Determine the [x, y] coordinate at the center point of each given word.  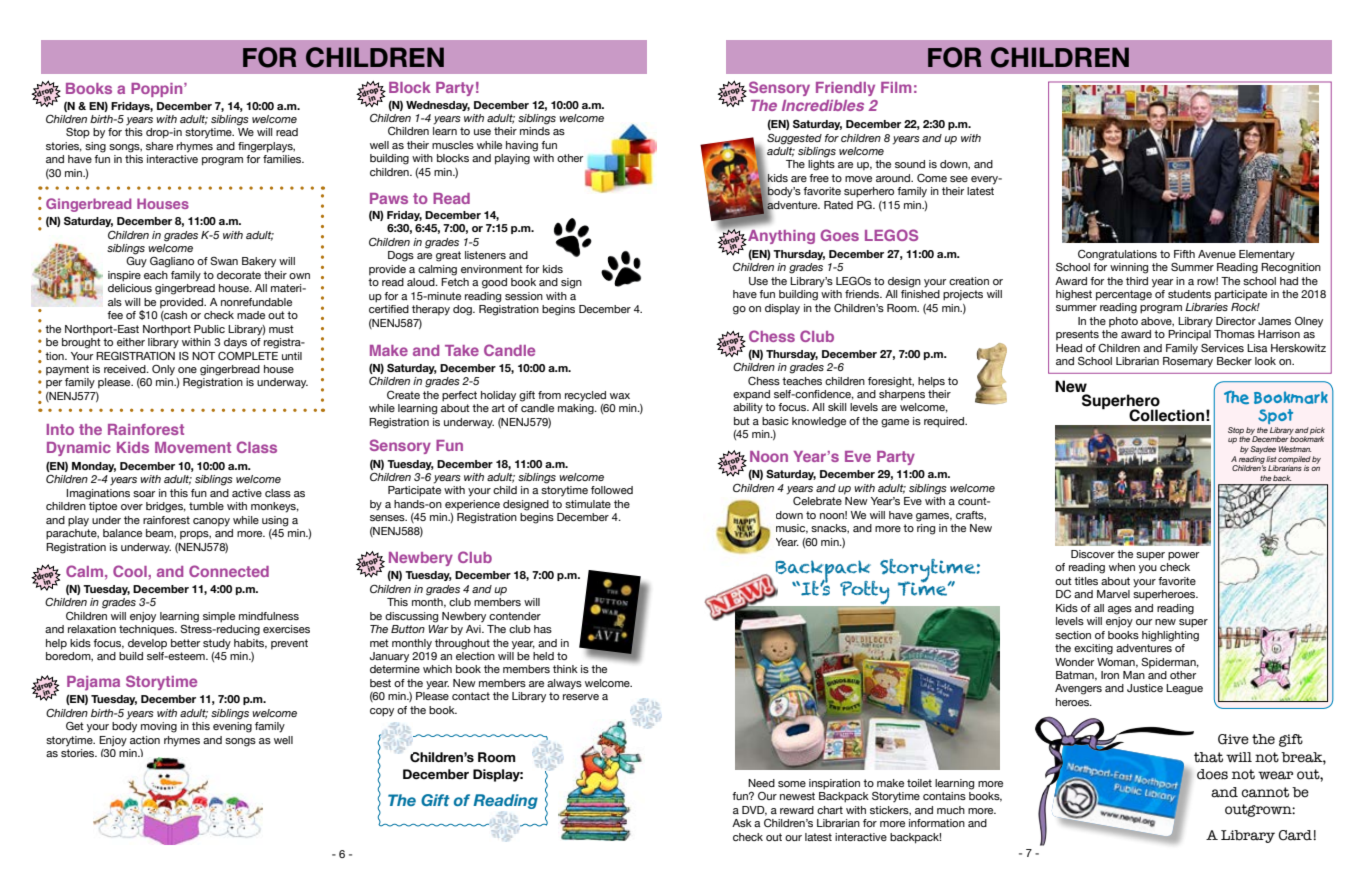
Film [896, 87]
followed [612, 490]
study [217, 644]
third [1137, 281]
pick [1317, 432]
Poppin [158, 90]
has [543, 629]
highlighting [1170, 636]
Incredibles [823, 105]
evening [232, 727]
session [524, 296]
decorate [239, 275]
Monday [94, 467]
